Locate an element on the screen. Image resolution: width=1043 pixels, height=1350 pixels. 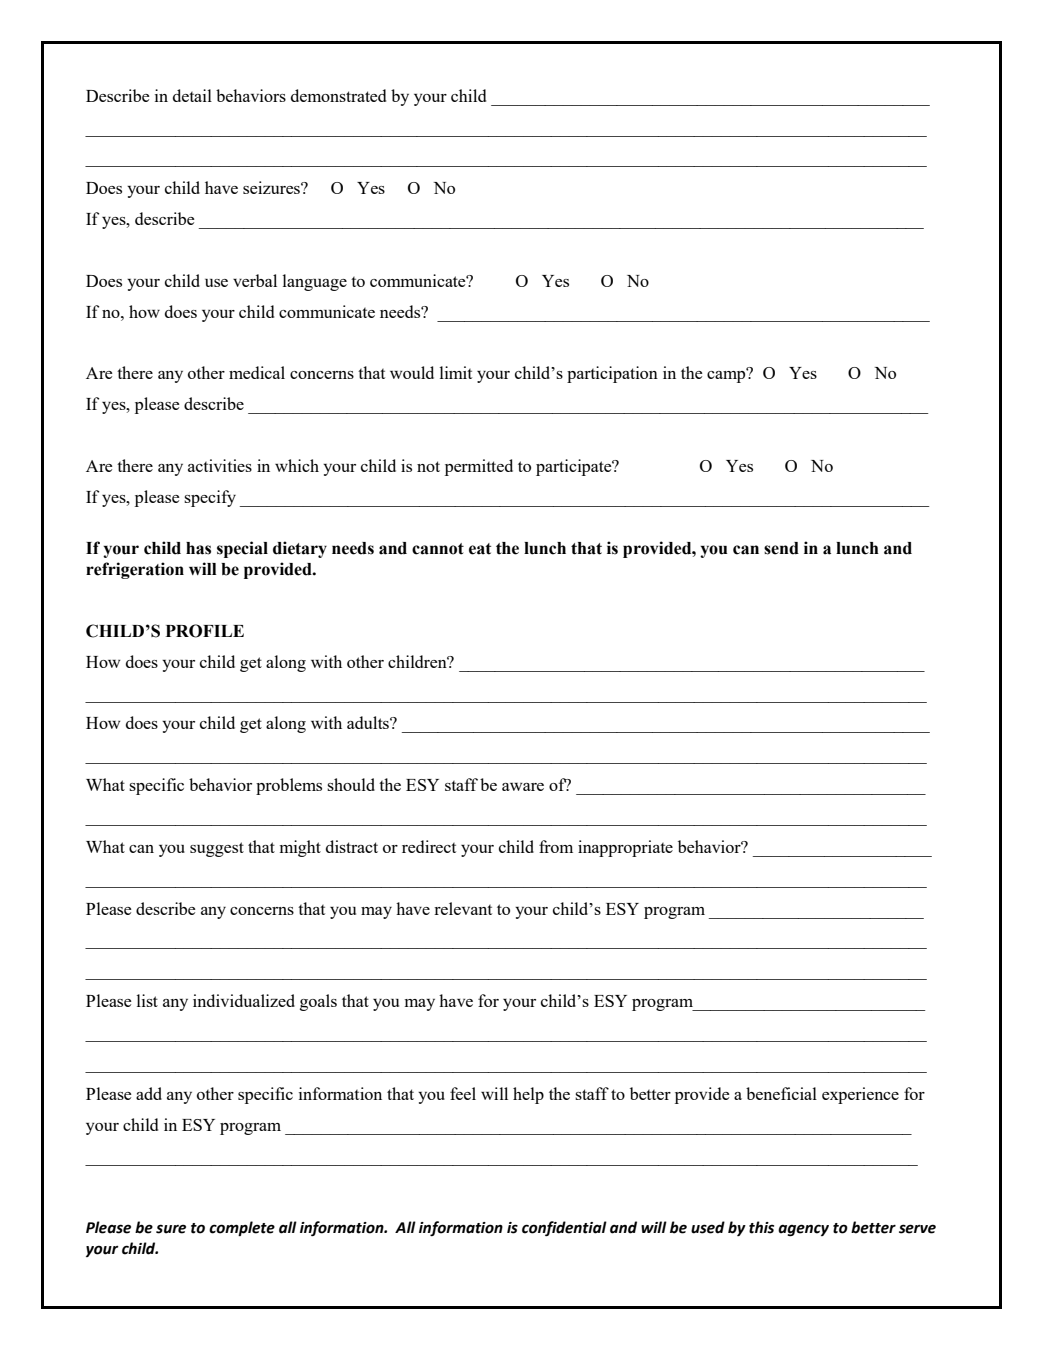
send is located at coordinates (781, 548).
